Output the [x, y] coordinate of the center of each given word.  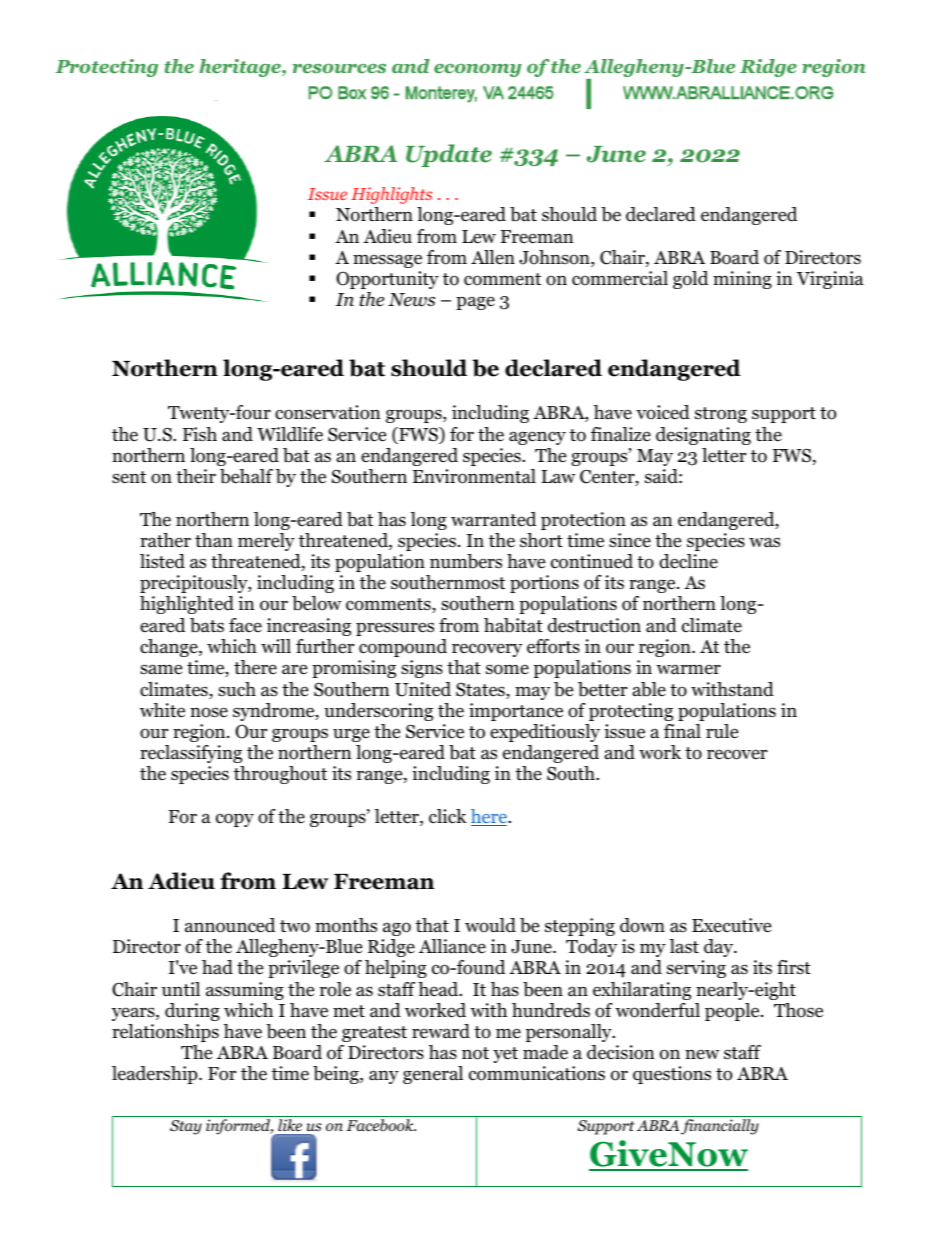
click [448, 816]
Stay [186, 1127]
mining [742, 280]
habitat [513, 625]
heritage [241, 68]
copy [235, 820]
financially [720, 1127]
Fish [200, 434]
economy [477, 70]
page [475, 303]
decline [688, 561]
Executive [731, 925]
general [433, 1075]
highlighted [187, 605]
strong [721, 415]
